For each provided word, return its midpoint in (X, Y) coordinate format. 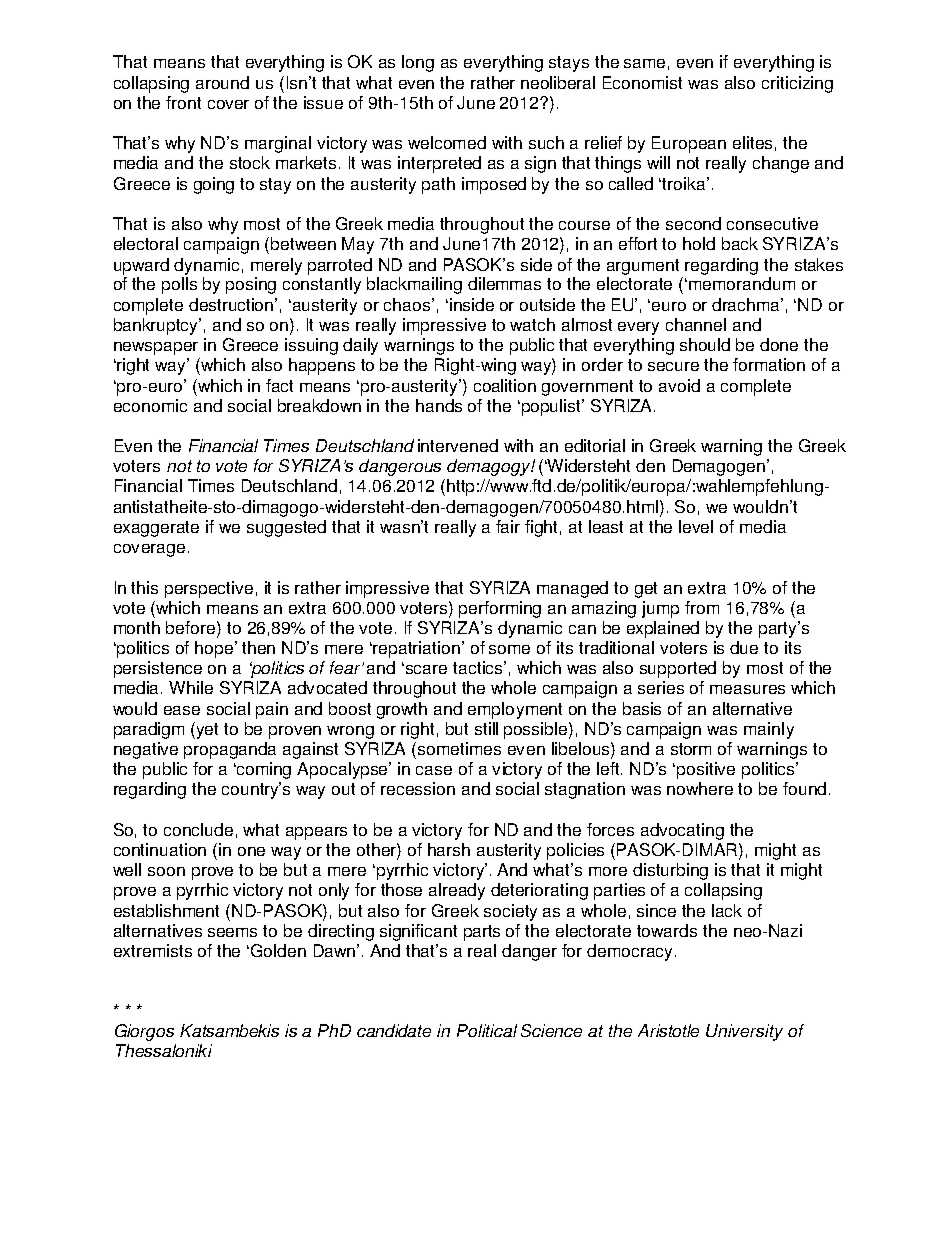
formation (769, 364)
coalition (505, 385)
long (418, 63)
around (222, 82)
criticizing (797, 84)
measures (747, 689)
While (191, 687)
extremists (153, 950)
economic (150, 405)
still (486, 728)
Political (487, 1030)
